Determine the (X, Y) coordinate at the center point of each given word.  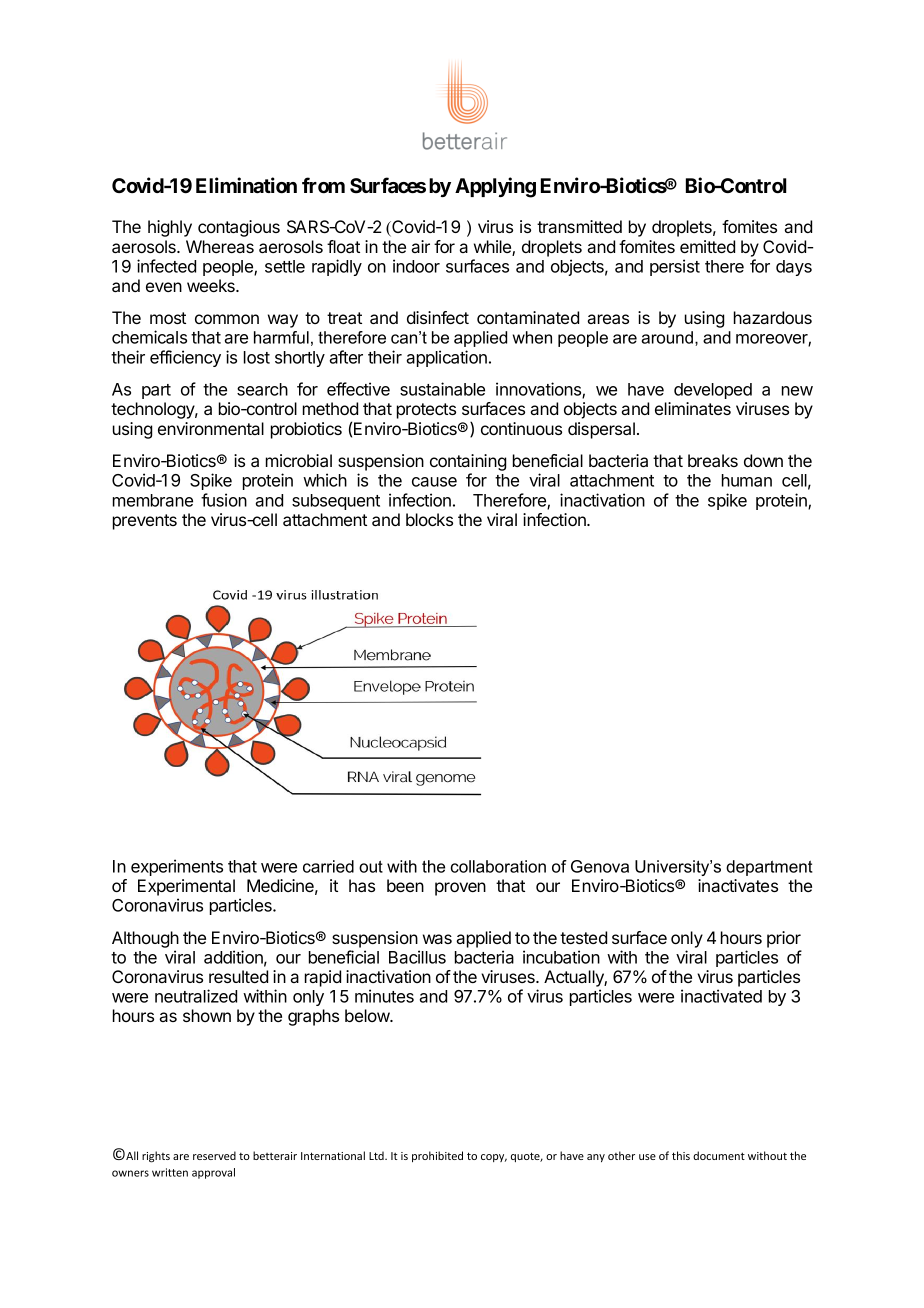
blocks (429, 519)
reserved (214, 1155)
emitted (707, 246)
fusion (224, 500)
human (747, 480)
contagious (239, 228)
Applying (495, 187)
